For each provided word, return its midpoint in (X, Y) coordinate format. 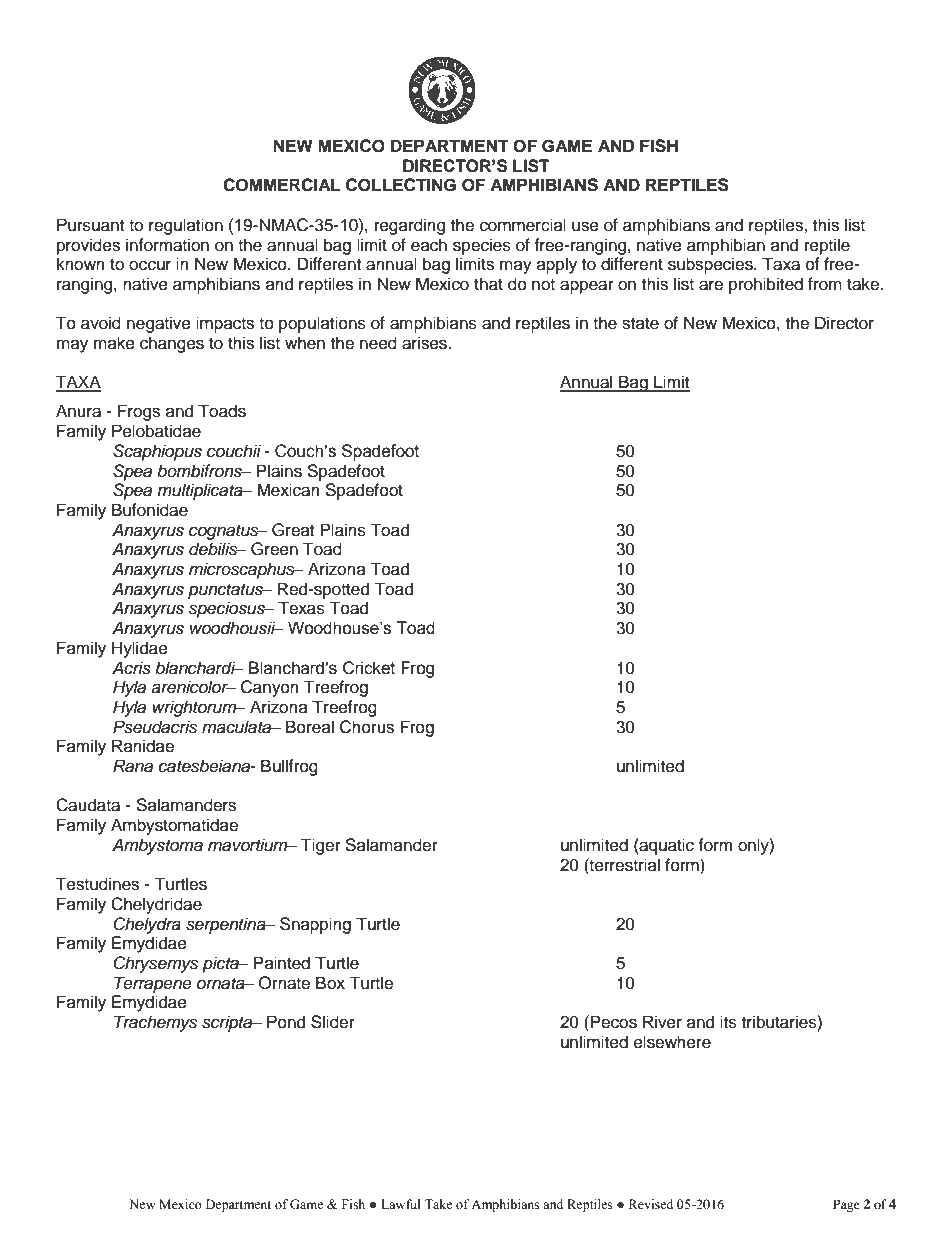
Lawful (401, 1204)
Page (846, 1205)
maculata (238, 727)
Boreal (310, 727)
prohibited (766, 285)
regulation (186, 226)
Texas (301, 608)
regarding (410, 226)
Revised (651, 1204)
